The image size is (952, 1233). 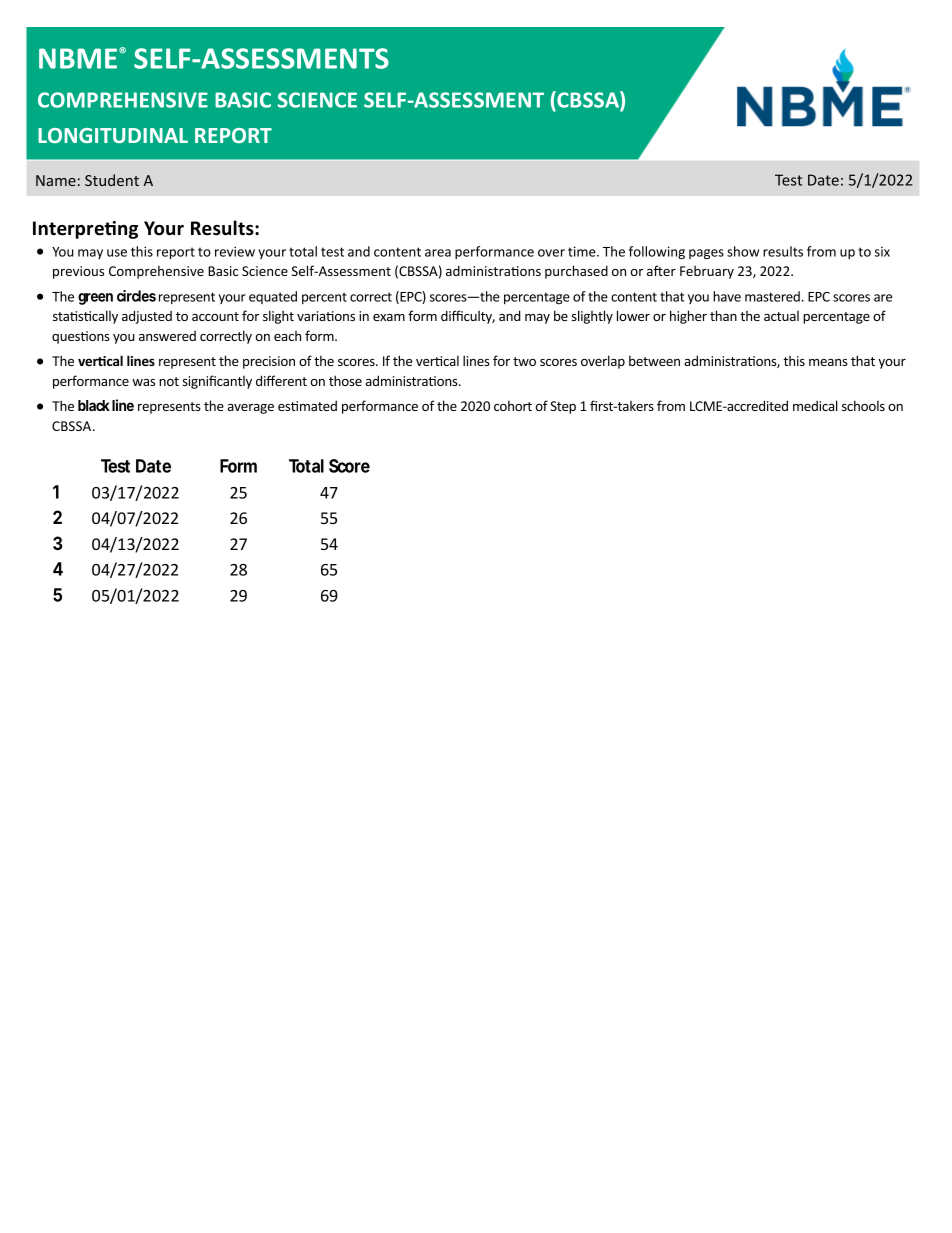 What do you see at coordinates (576, 272) in the document?
I see `purchased` at bounding box center [576, 272].
